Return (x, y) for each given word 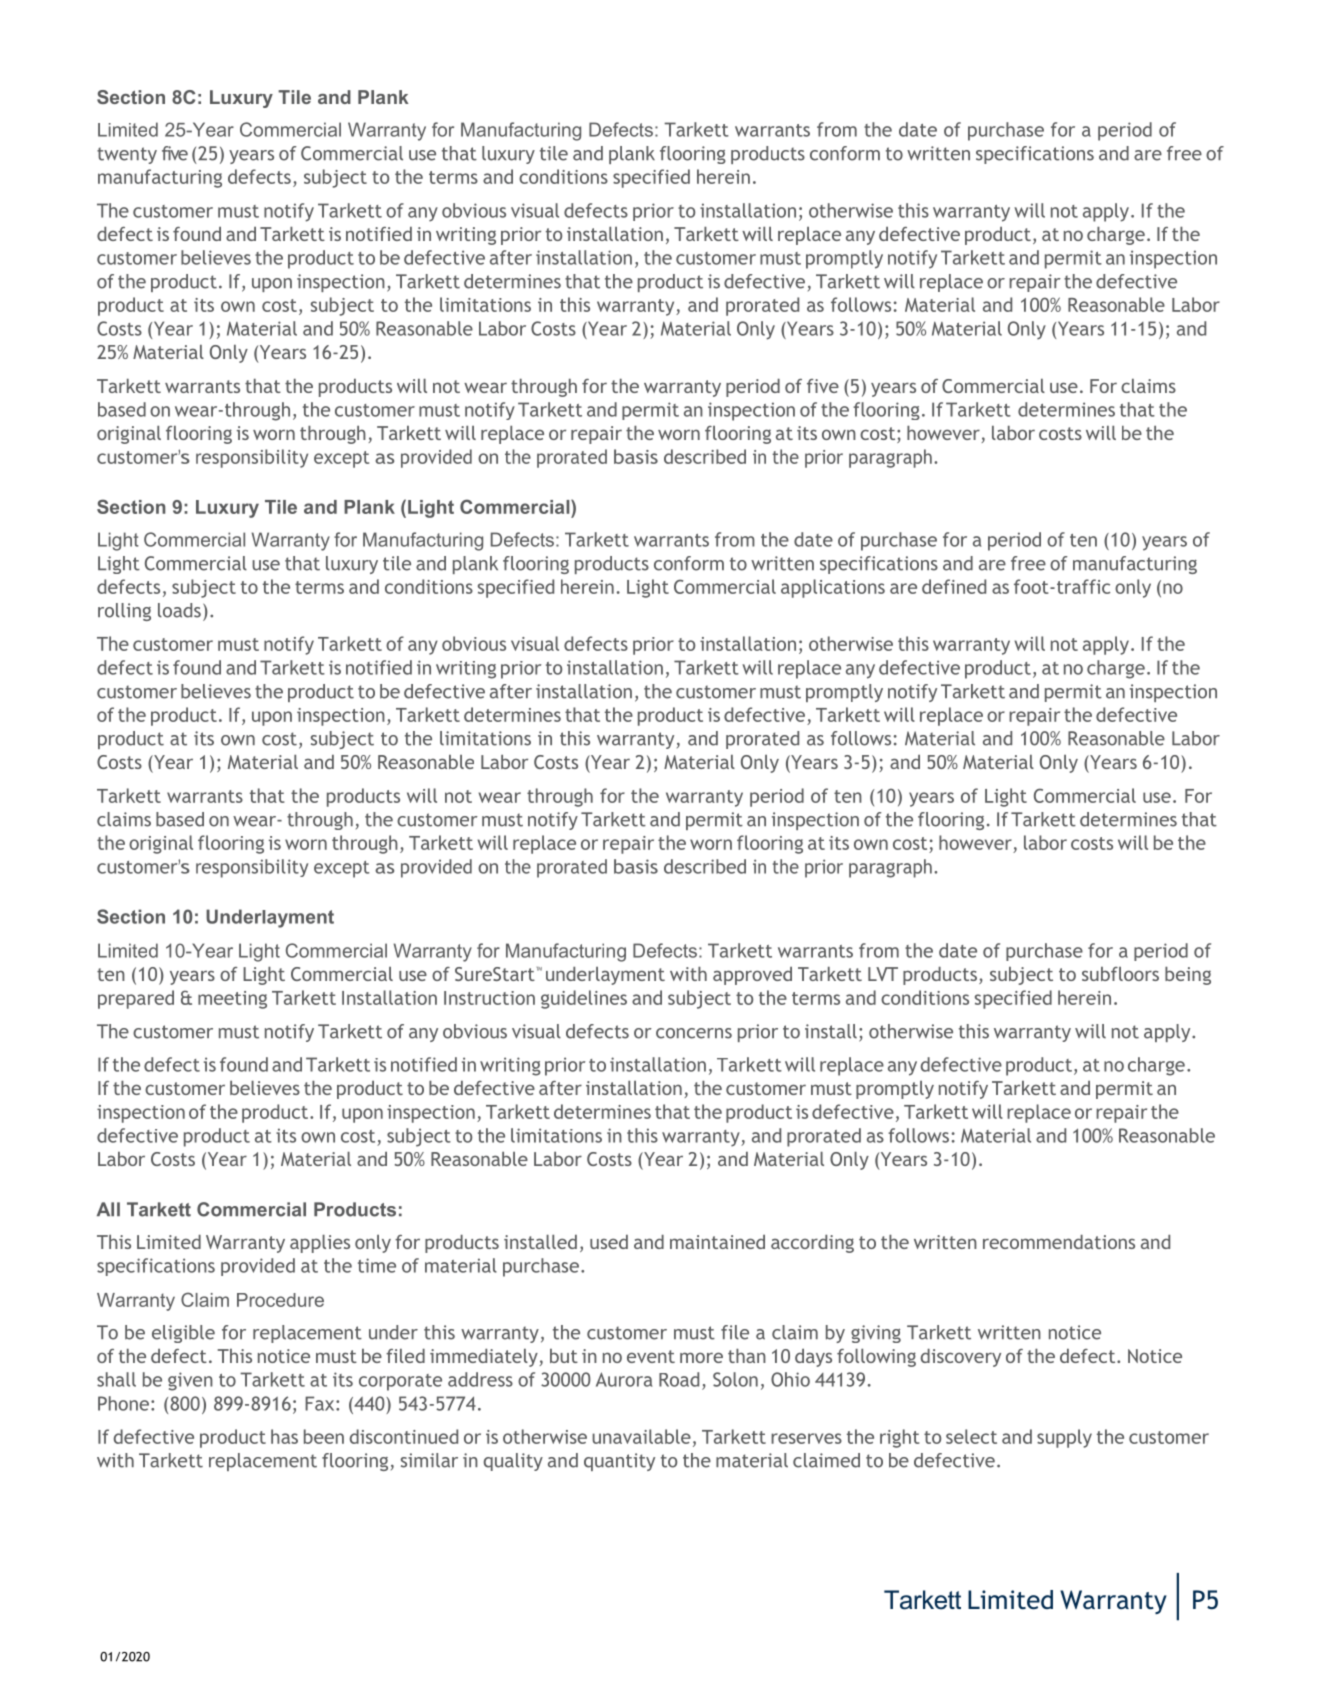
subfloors (1120, 974)
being (1188, 976)
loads (179, 610)
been (324, 1436)
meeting (232, 1000)
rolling (124, 612)
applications (833, 588)
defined (954, 586)
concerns (694, 1033)
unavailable (641, 1436)
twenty (127, 155)
